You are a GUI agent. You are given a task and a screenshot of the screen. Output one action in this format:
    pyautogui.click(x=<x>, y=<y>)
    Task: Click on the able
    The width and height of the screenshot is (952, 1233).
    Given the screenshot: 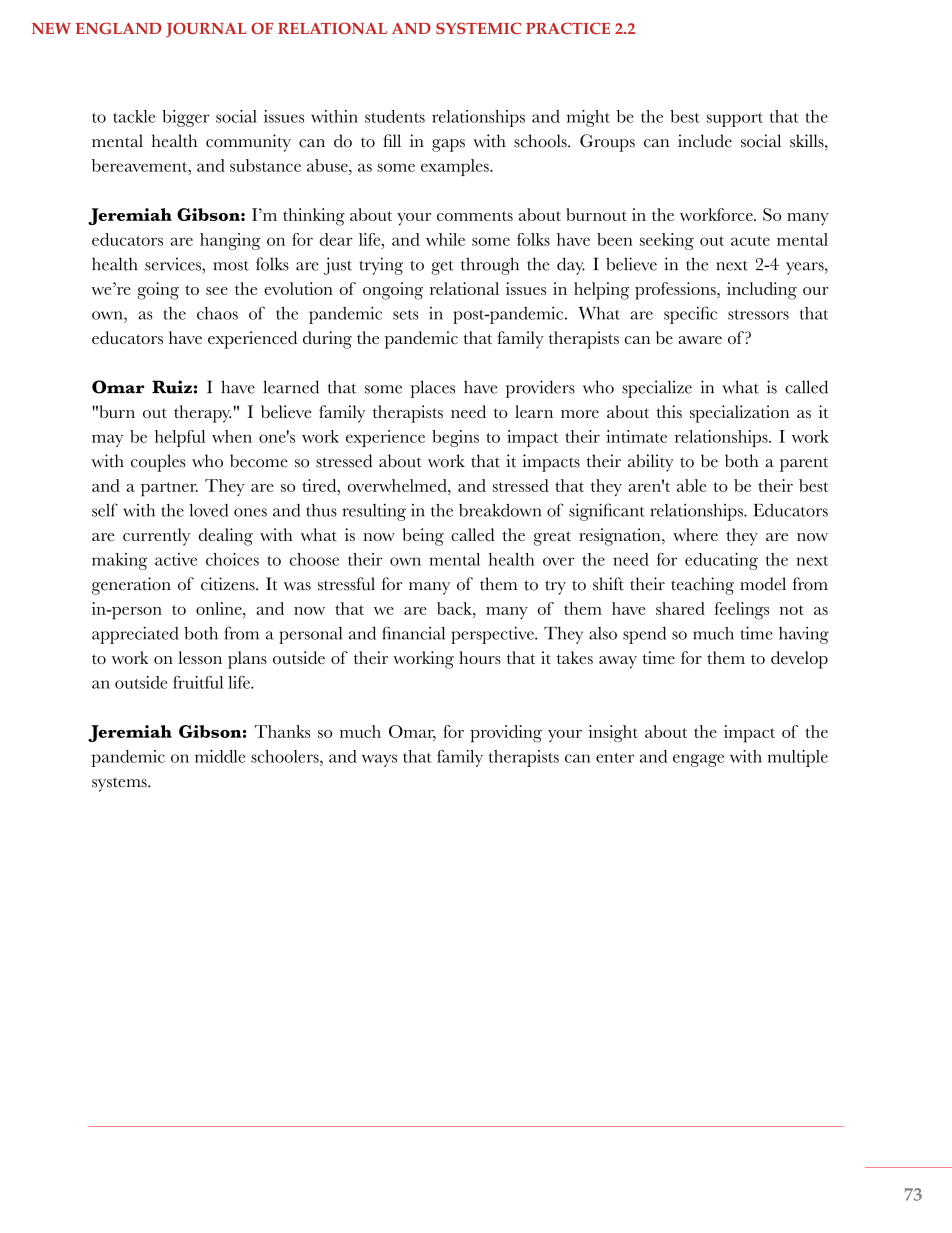 What is the action you would take?
    pyautogui.click(x=691, y=485)
